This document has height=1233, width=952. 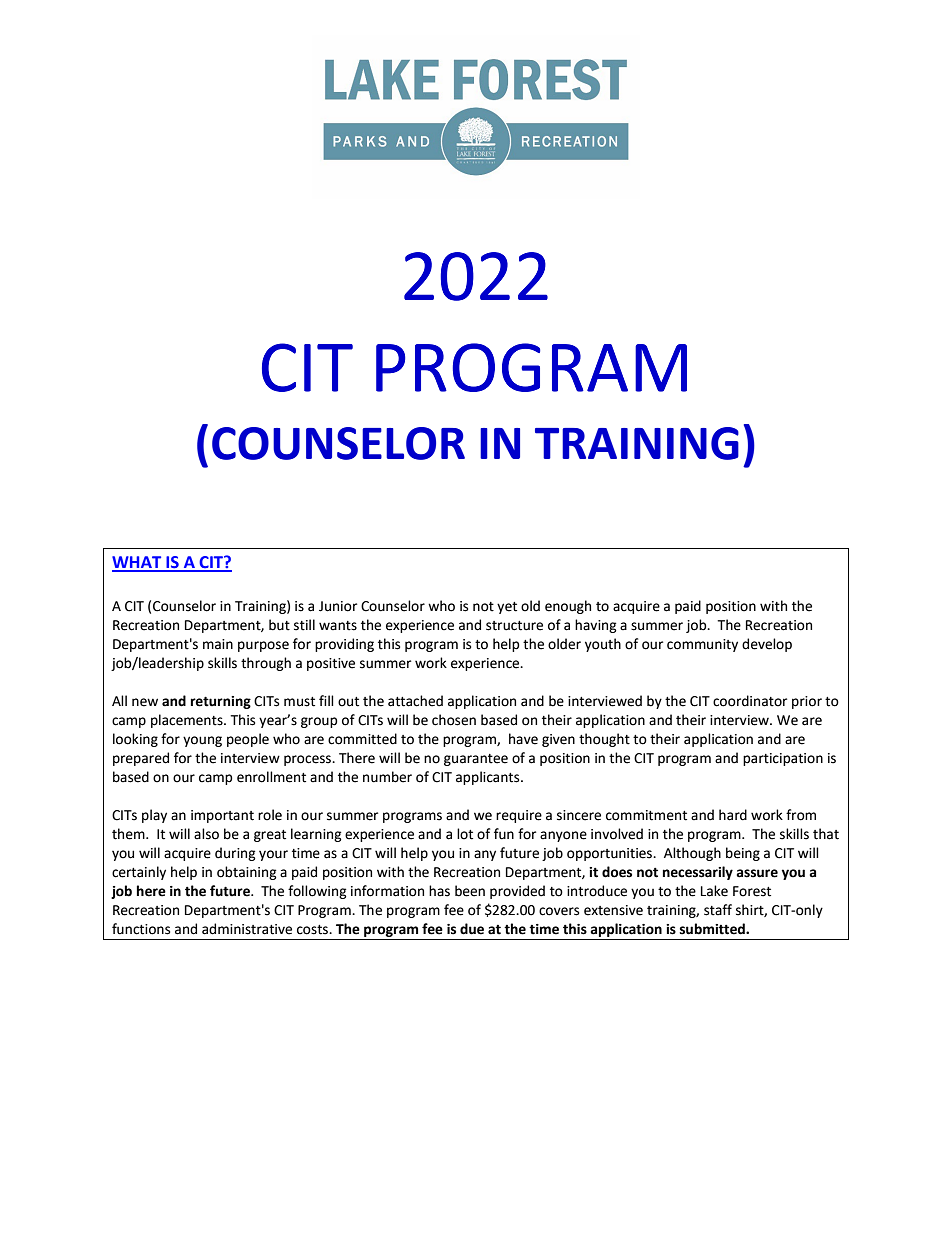 What do you see at coordinates (489, 778) in the document?
I see `applicants` at bounding box center [489, 778].
